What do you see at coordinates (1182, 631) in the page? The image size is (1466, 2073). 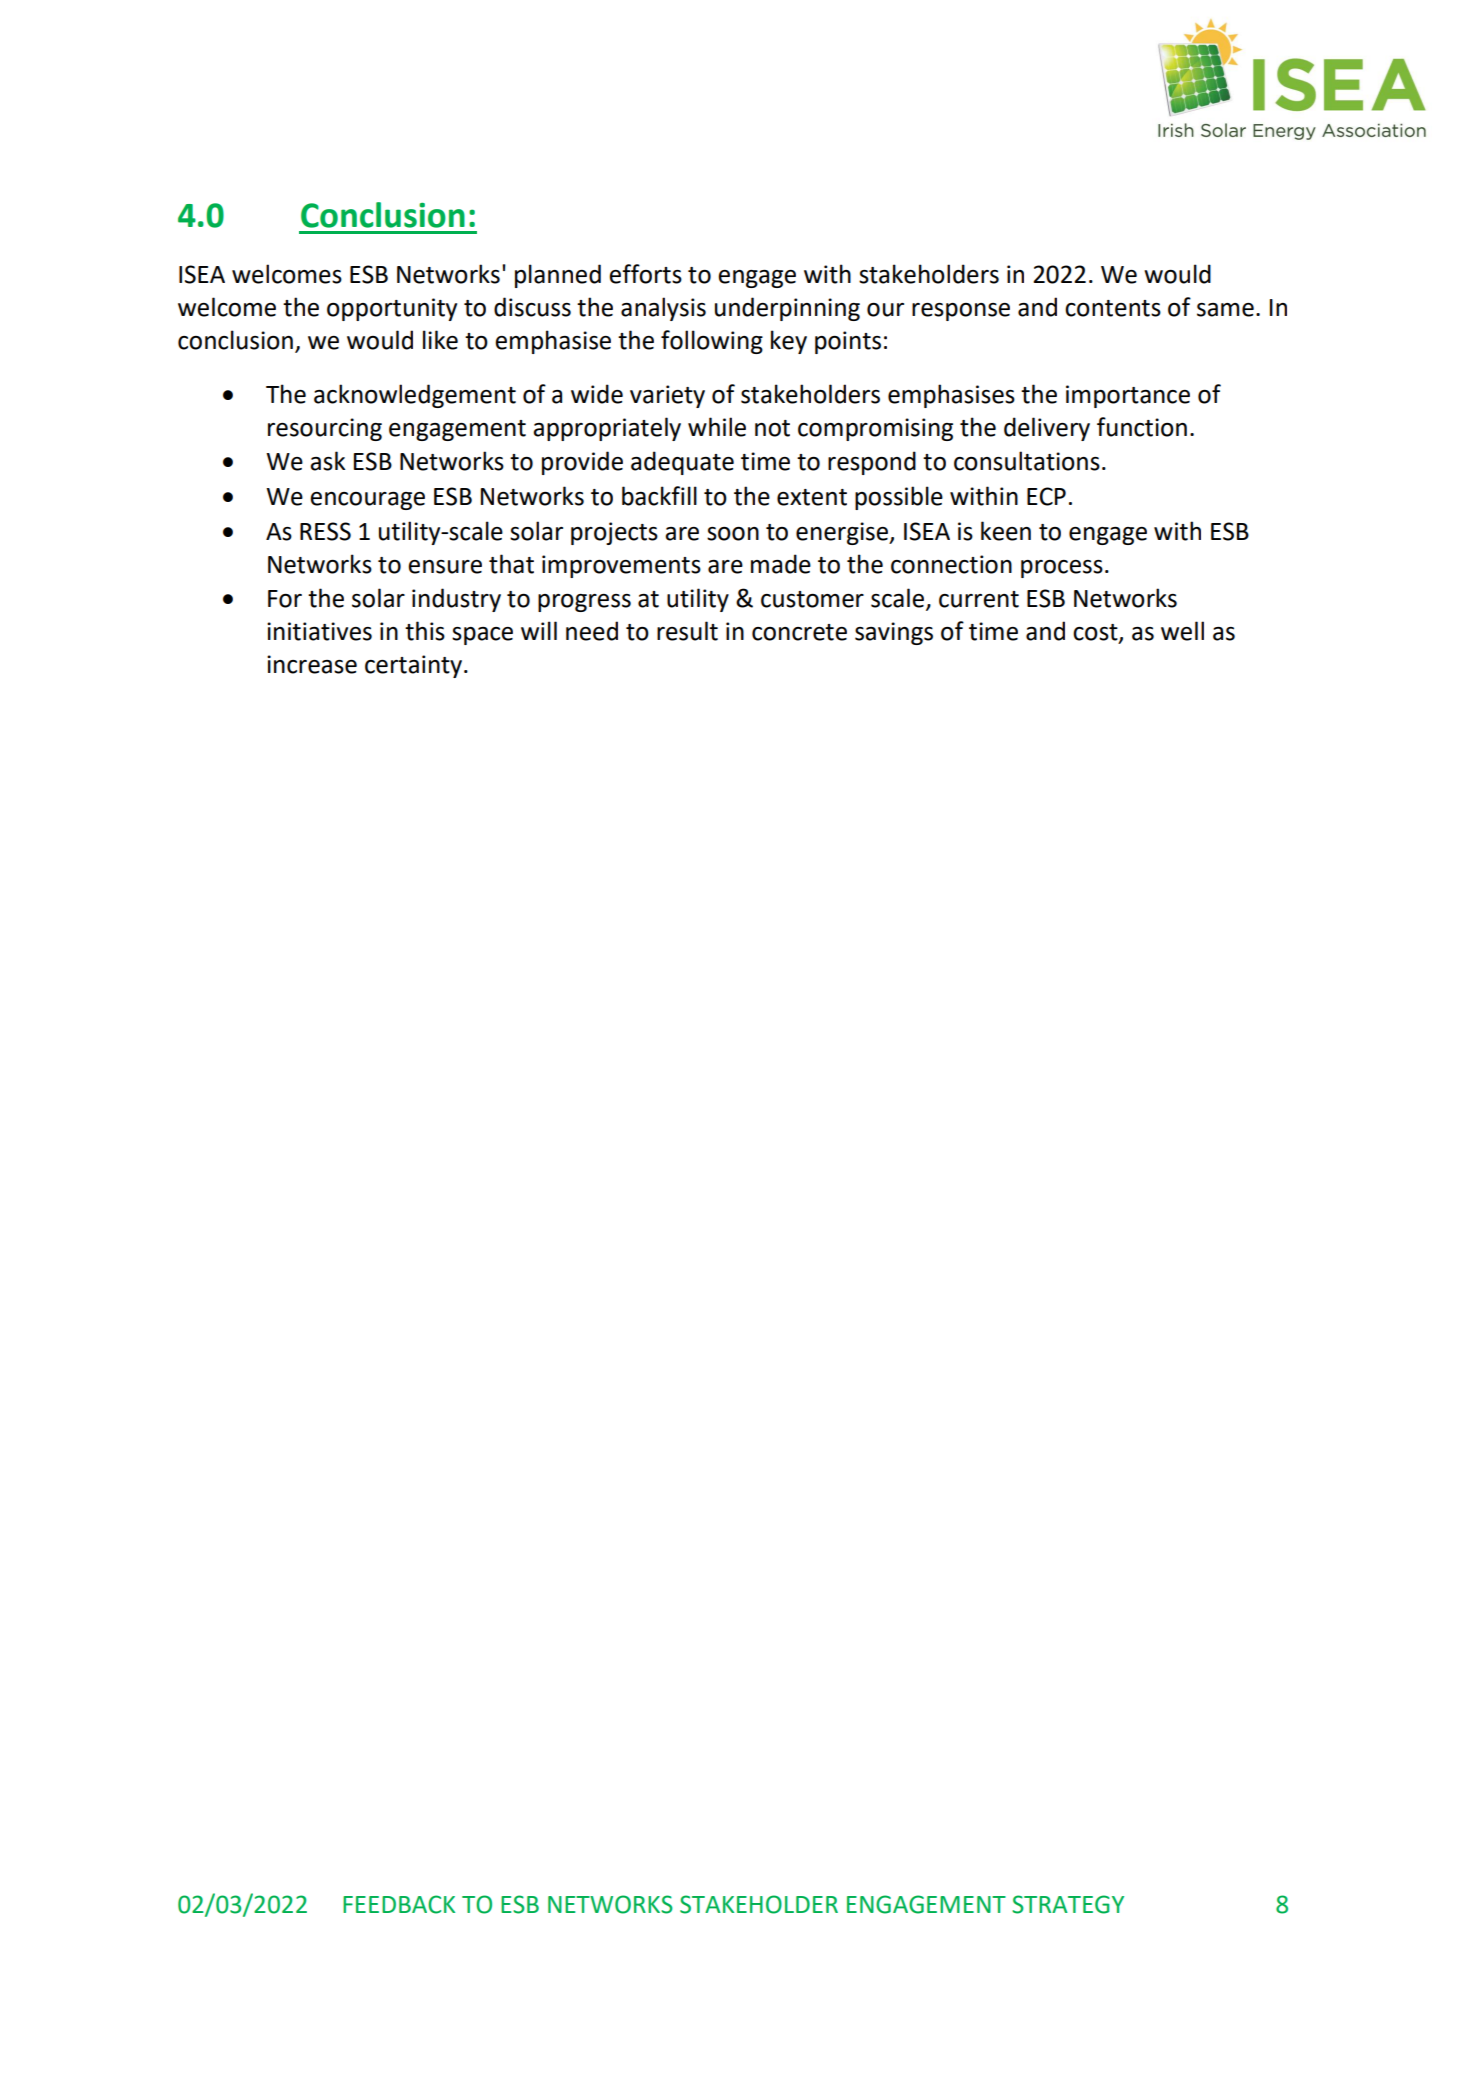 I see `well` at bounding box center [1182, 631].
